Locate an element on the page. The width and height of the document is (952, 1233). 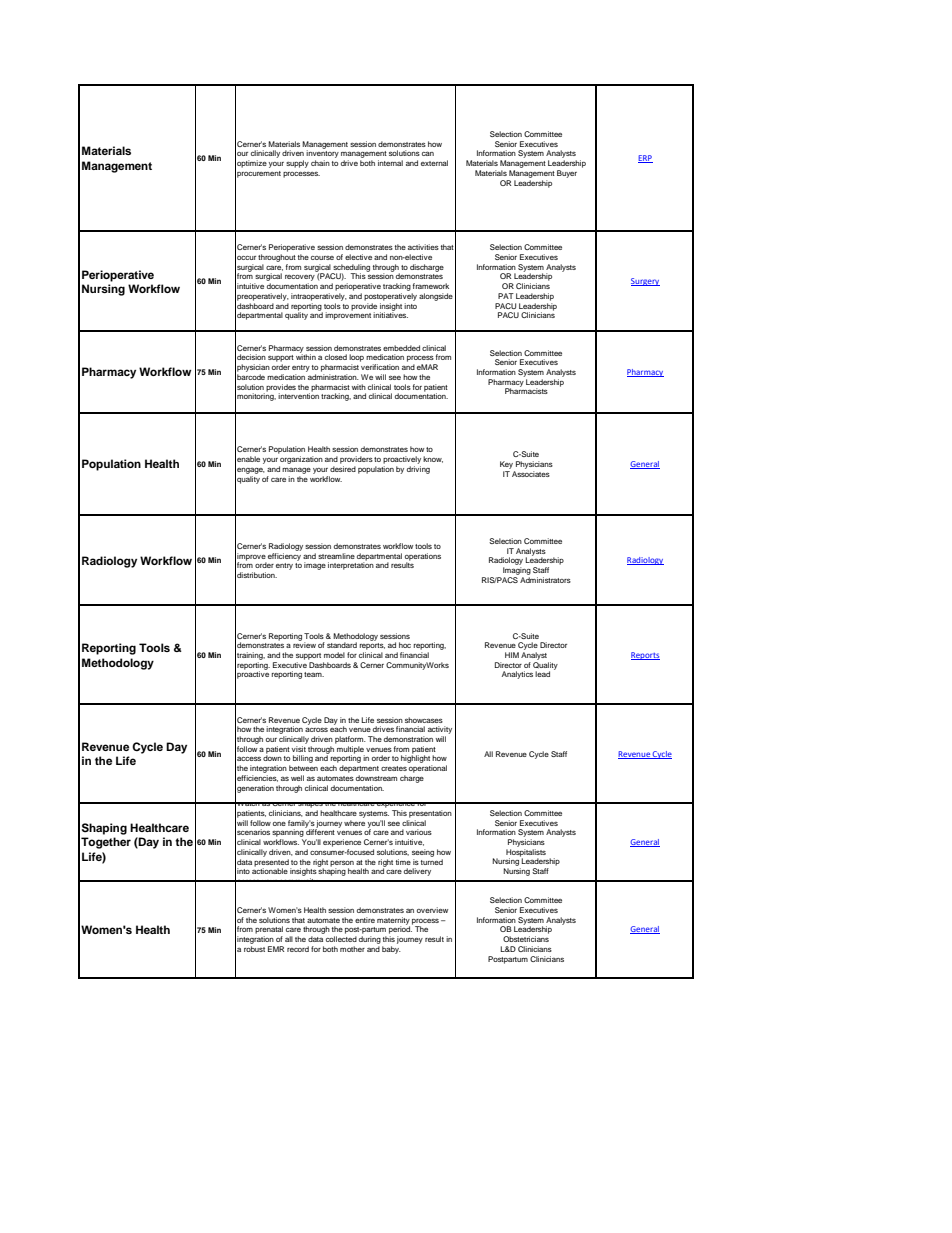
activity is located at coordinates (440, 730).
